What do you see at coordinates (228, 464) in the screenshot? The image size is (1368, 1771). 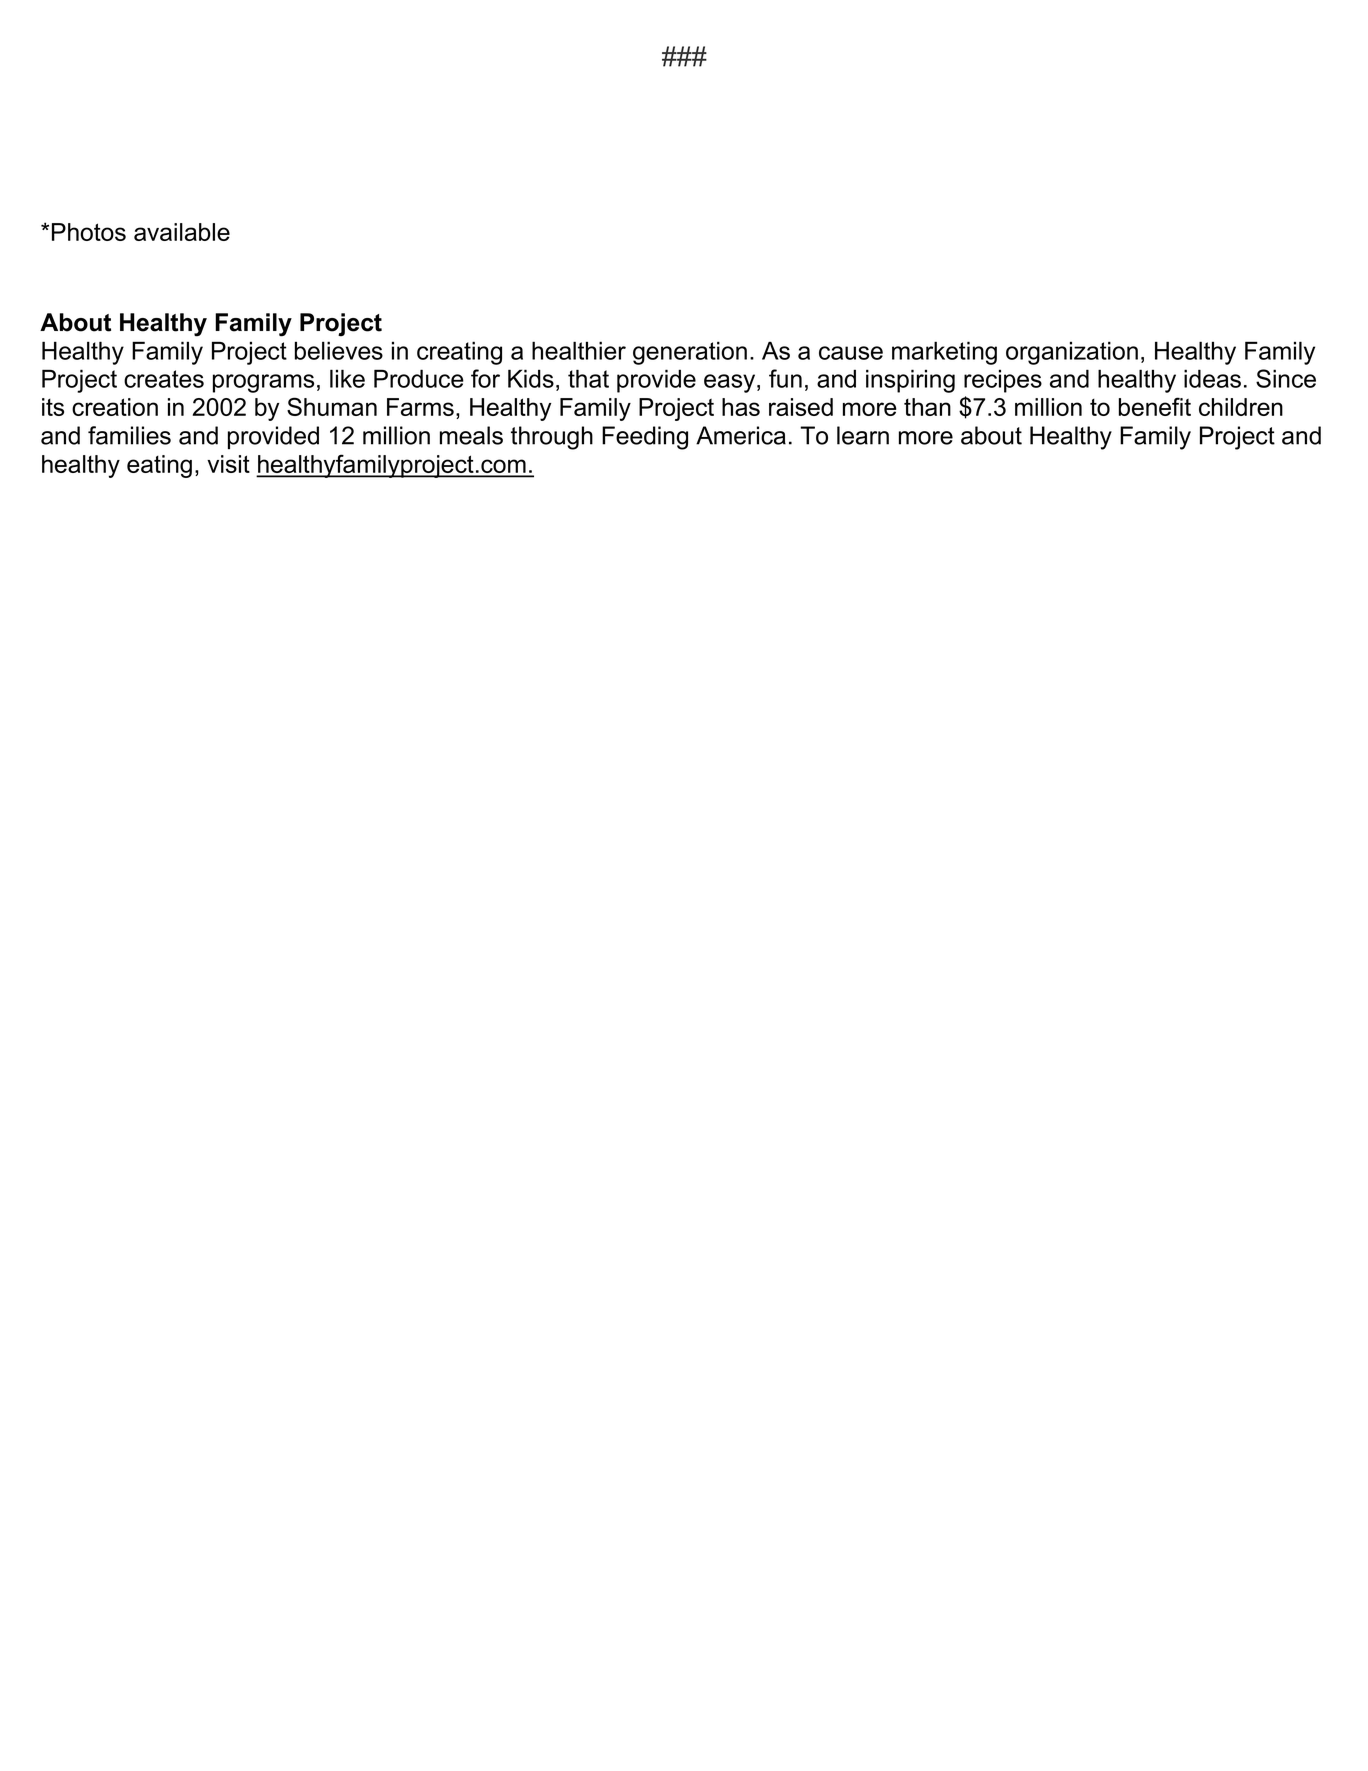 I see `visit` at bounding box center [228, 464].
